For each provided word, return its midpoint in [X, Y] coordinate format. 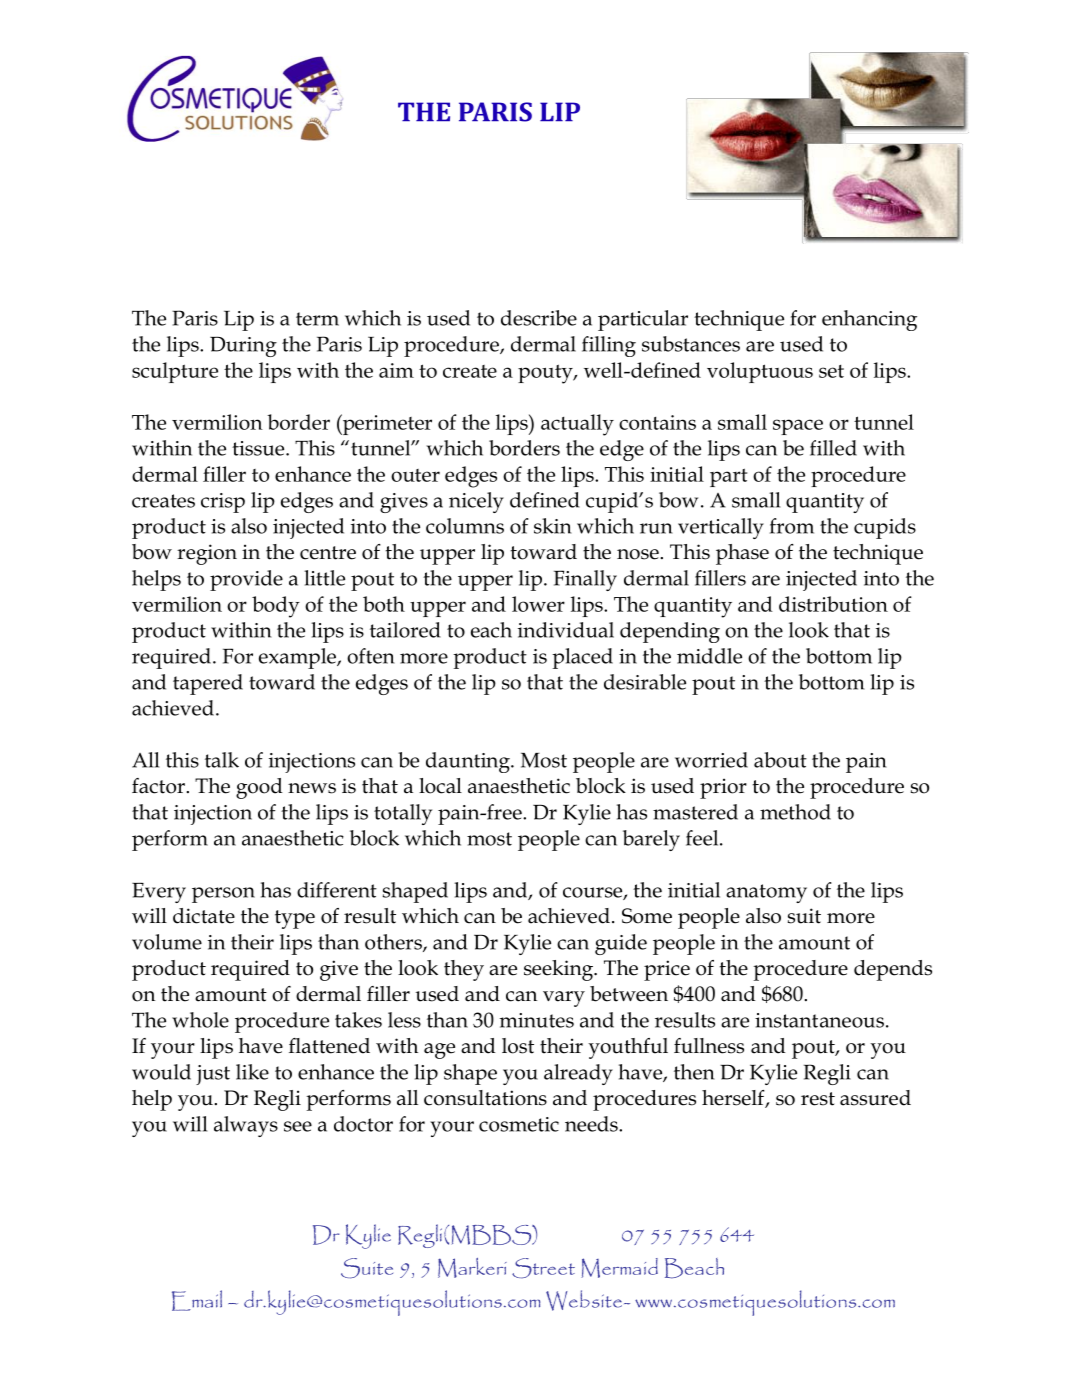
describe [539, 318]
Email [197, 1300]
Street [543, 1268]
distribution [833, 604]
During [243, 346]
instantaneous [819, 1020]
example [298, 658]
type [295, 919]
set [831, 371]
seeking [560, 970]
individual [566, 630]
